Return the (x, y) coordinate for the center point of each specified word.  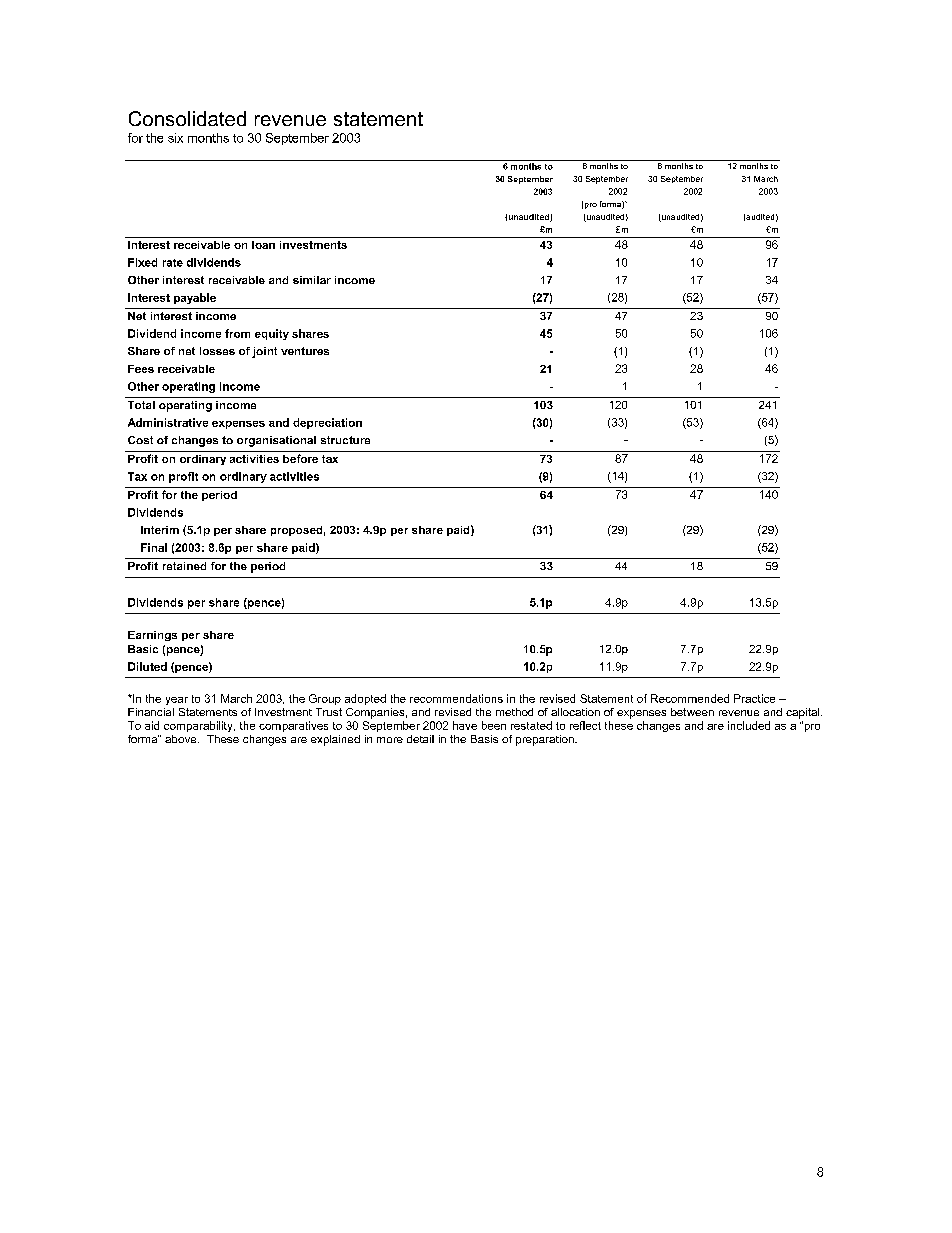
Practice (754, 698)
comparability (199, 726)
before (300, 458)
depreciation (327, 423)
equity (272, 334)
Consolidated (187, 118)
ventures (305, 351)
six (175, 138)
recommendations (456, 698)
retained (184, 566)
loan (263, 245)
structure (345, 440)
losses (217, 351)
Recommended (690, 698)
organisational (276, 441)
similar (312, 280)
